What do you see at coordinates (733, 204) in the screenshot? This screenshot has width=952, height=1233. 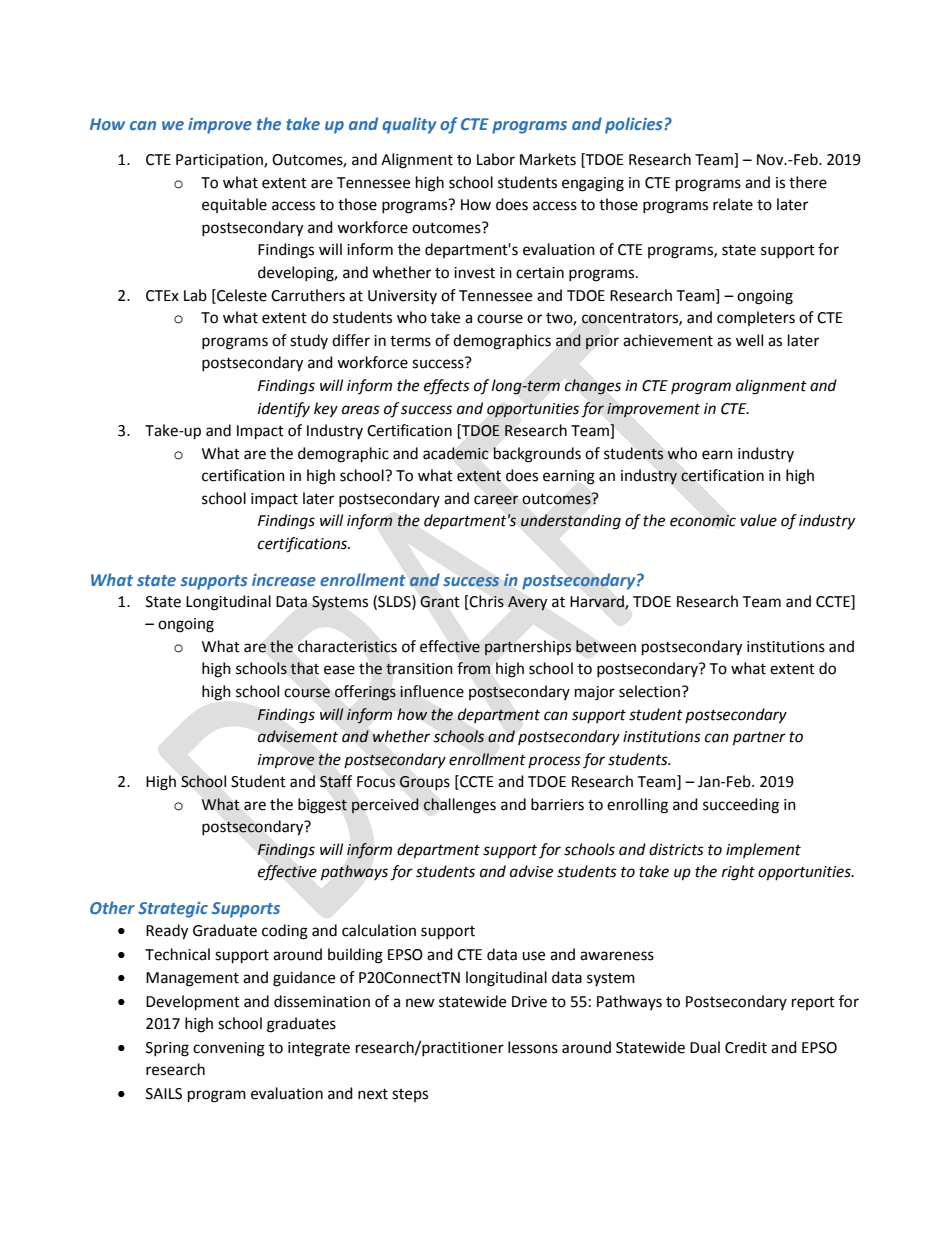 I see `relate` at bounding box center [733, 204].
